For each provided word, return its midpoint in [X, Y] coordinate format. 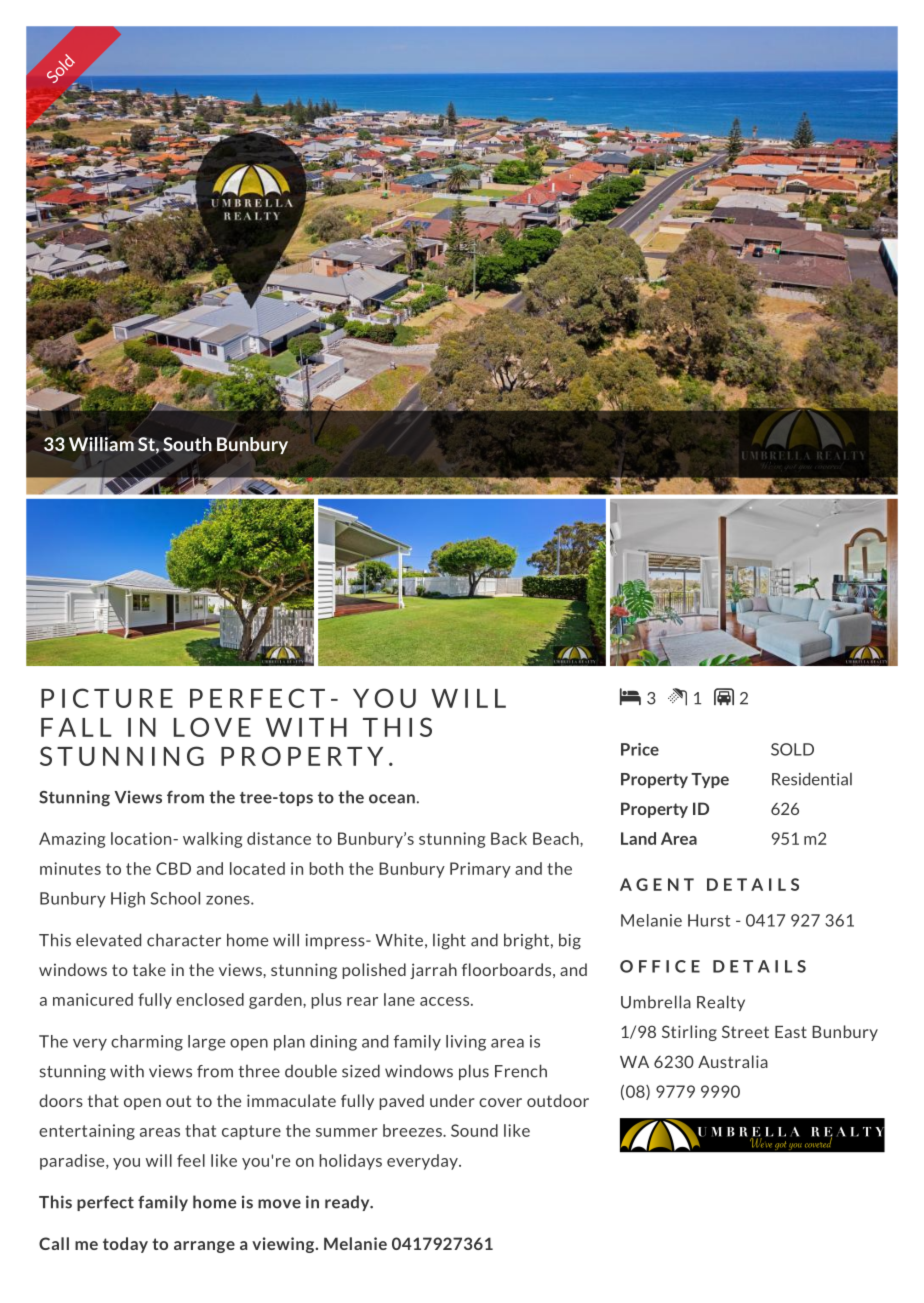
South [187, 444]
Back [509, 838]
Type [710, 780]
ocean [392, 799]
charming [147, 1043]
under [452, 1100]
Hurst [709, 920]
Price [640, 749]
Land [638, 838]
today [125, 1245]
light [449, 941]
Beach [557, 838]
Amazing [72, 840]
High [128, 900]
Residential [812, 779]
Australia [733, 1061]
